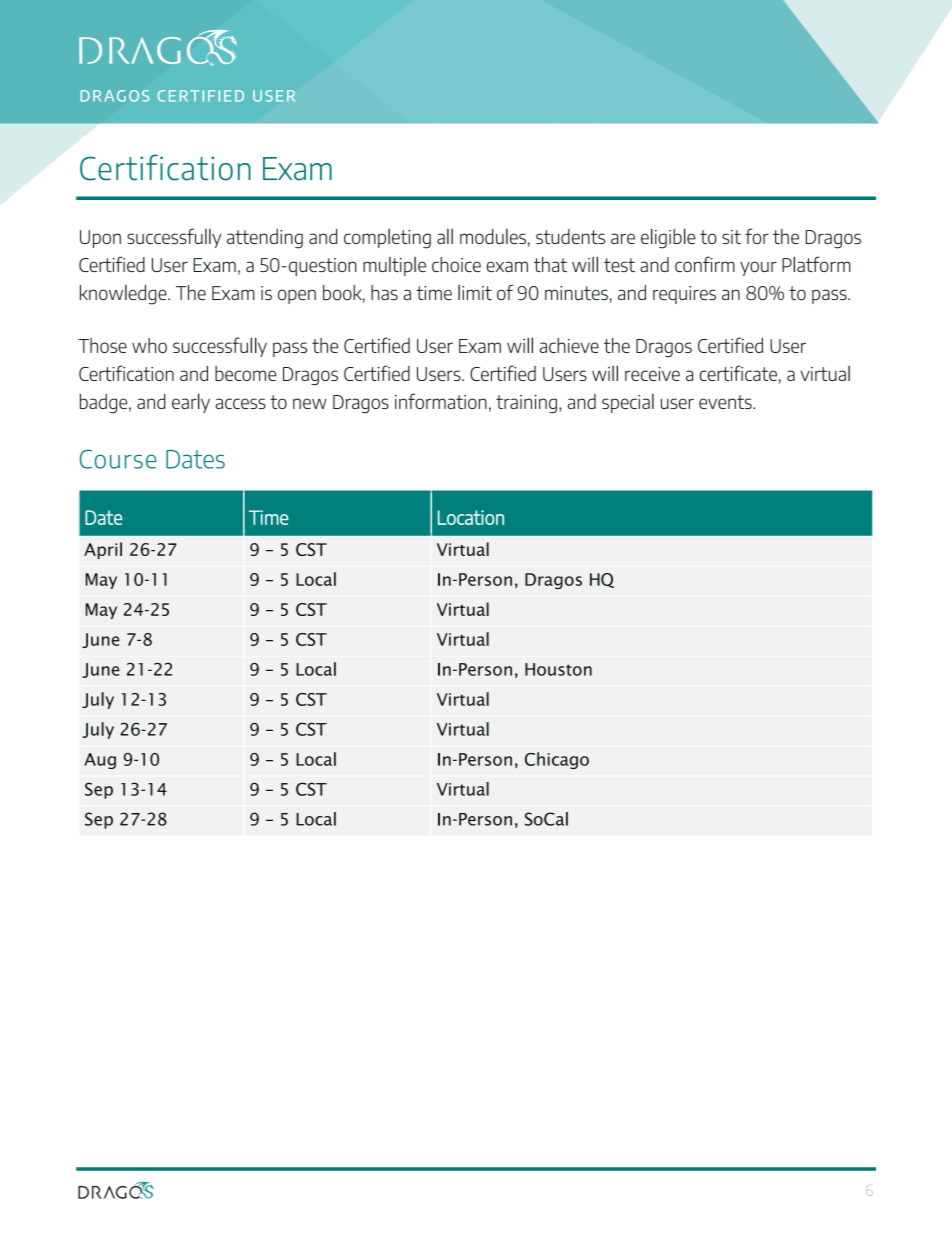 The height and width of the image is (1233, 952). Describe the element at coordinates (245, 373) in the image. I see `become` at that location.
